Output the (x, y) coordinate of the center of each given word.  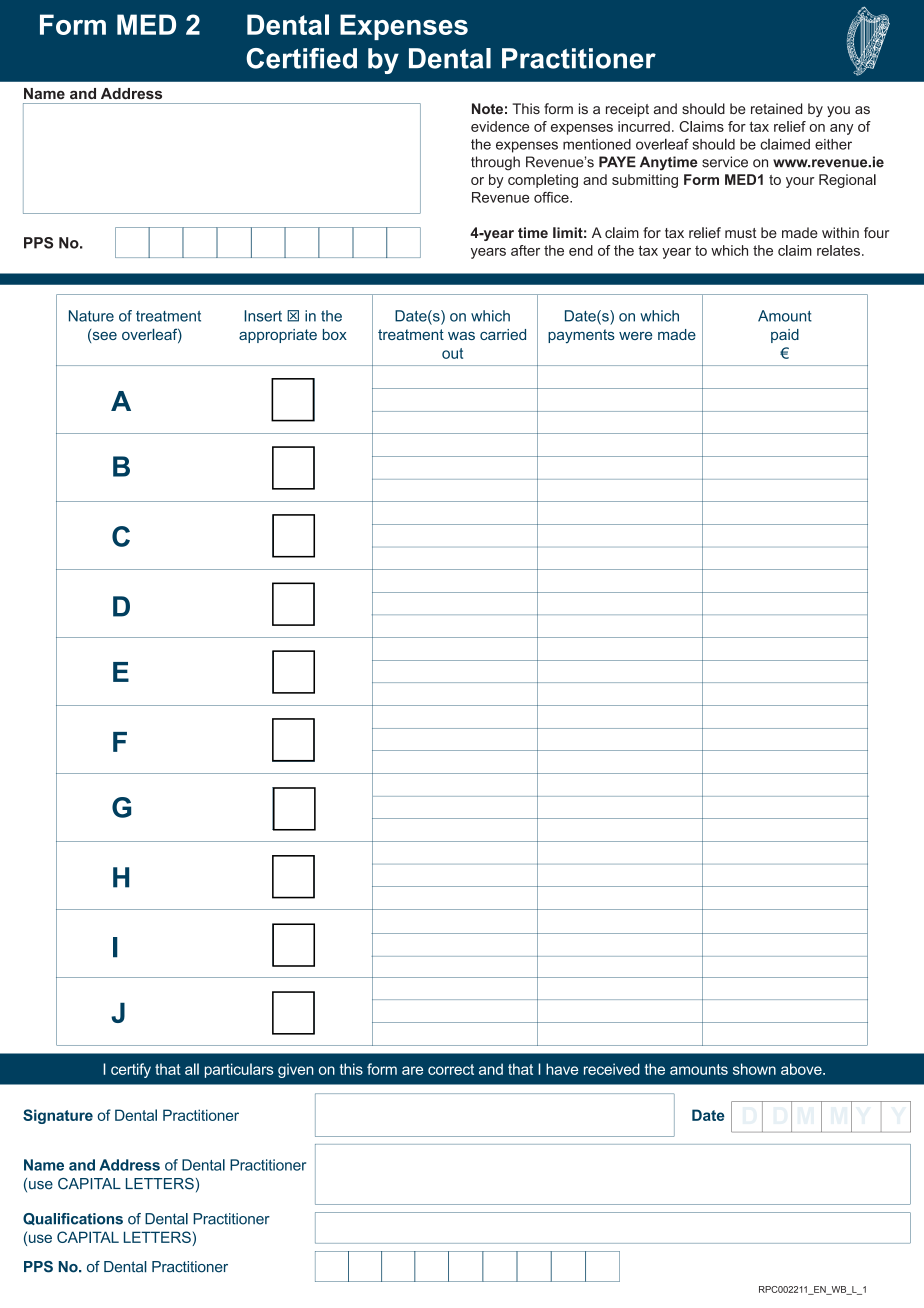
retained (776, 108)
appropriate (278, 336)
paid (785, 336)
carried (503, 334)
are (412, 1070)
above (802, 1069)
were (635, 336)
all (192, 1069)
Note (487, 108)
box (335, 334)
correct (451, 1069)
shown (754, 1069)
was (461, 336)
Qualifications (73, 1219)
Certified (301, 58)
